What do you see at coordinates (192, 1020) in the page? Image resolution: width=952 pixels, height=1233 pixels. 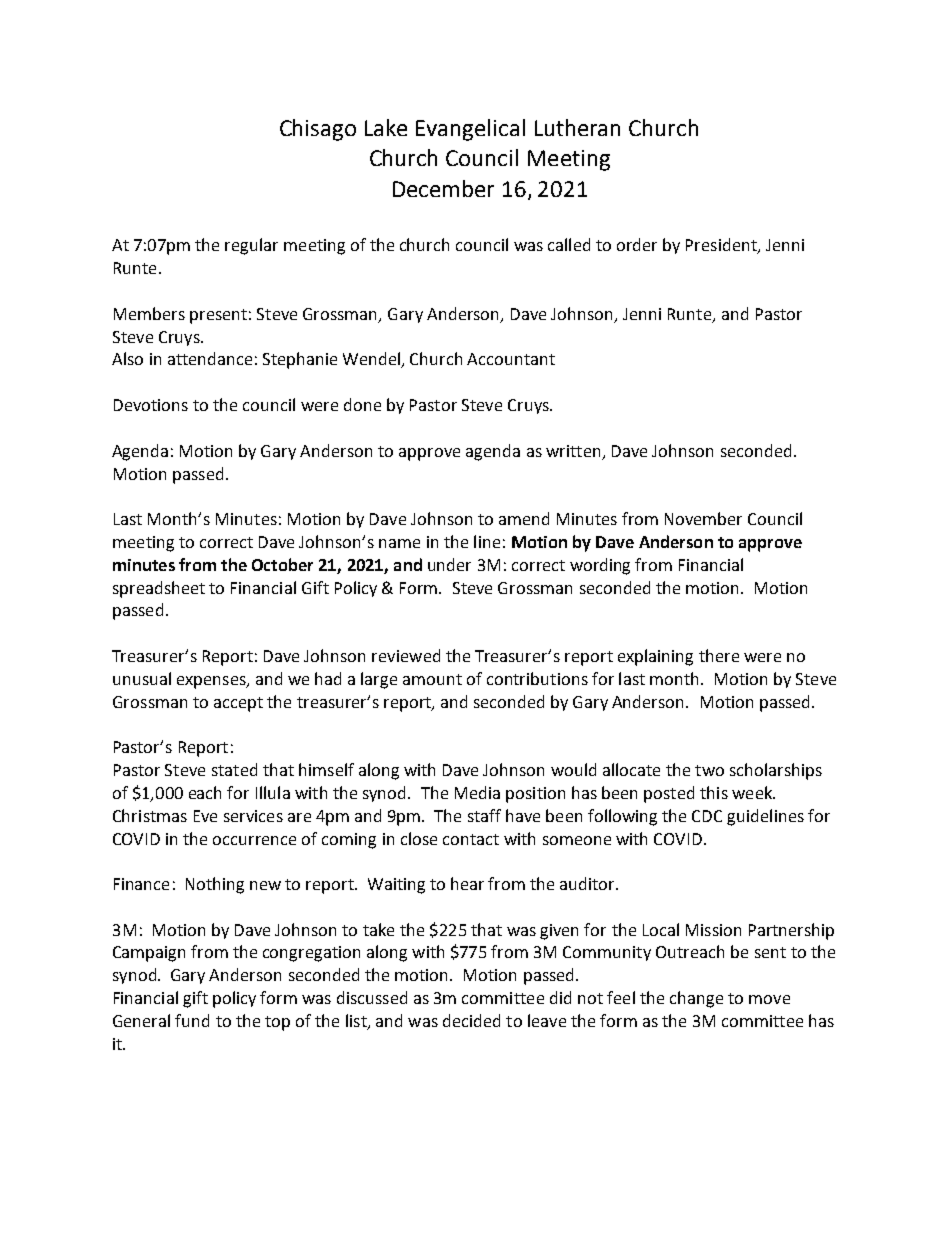 I see `fund` at bounding box center [192, 1020].
